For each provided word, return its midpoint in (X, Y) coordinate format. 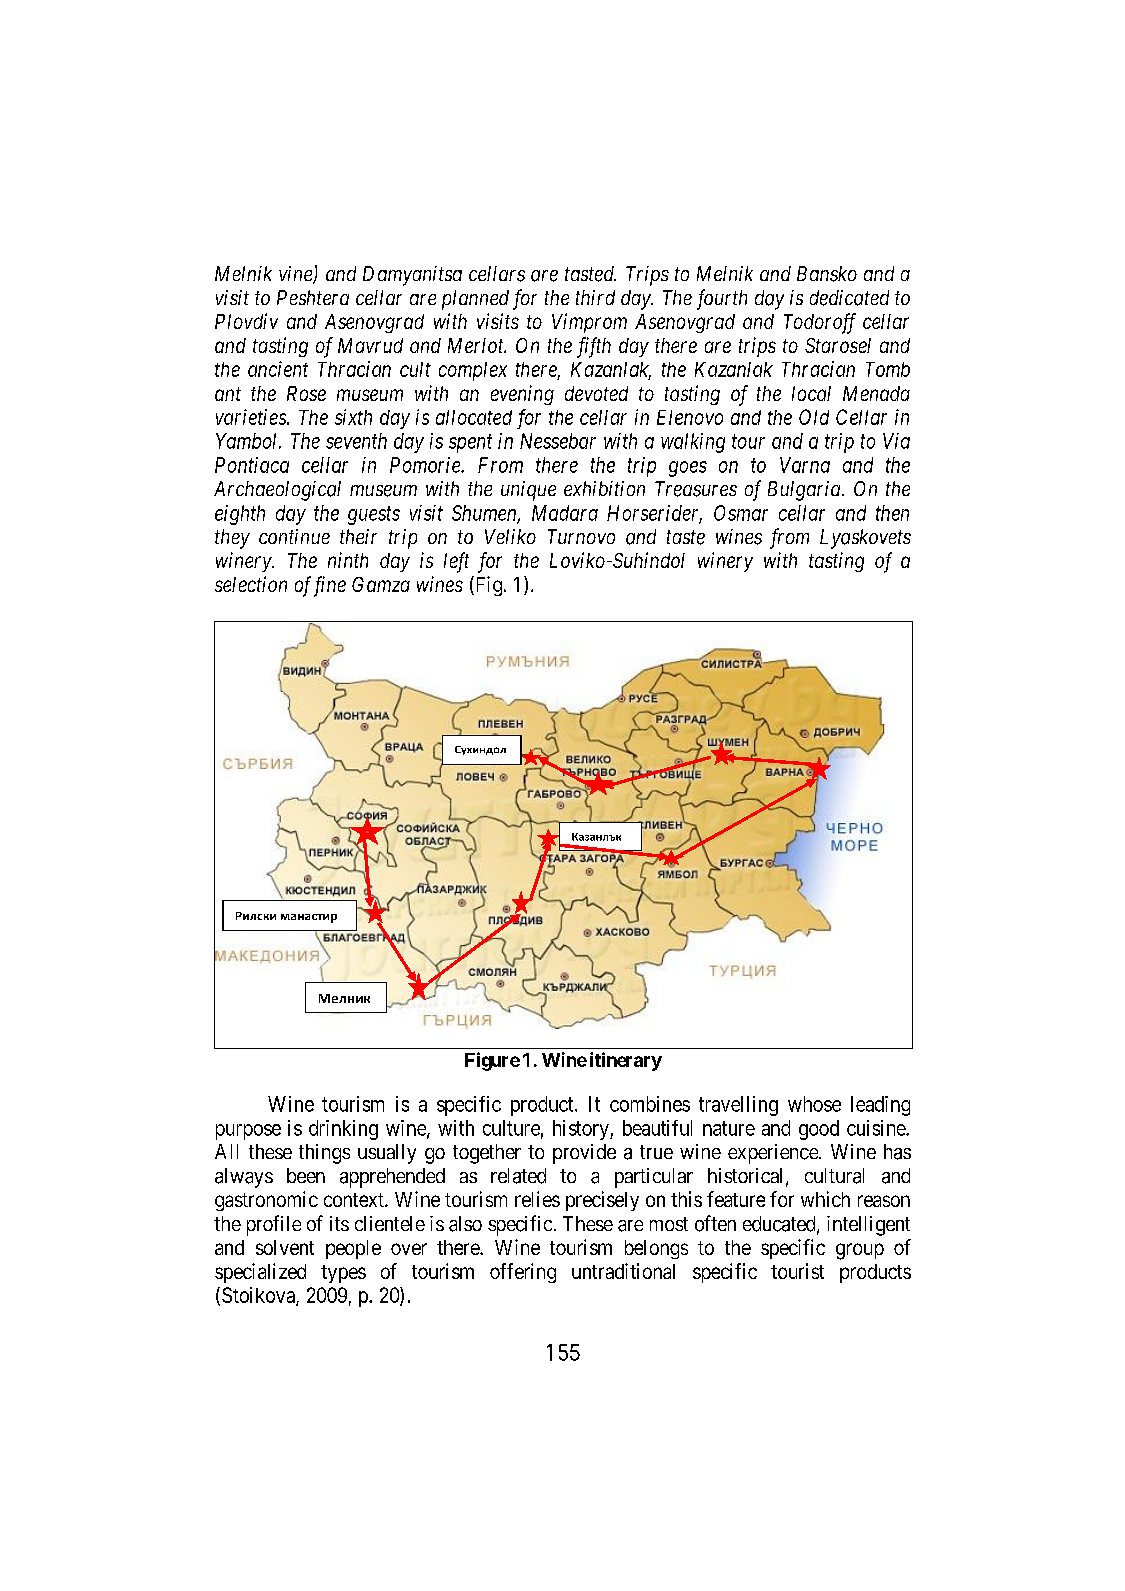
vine (296, 275)
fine (327, 586)
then (892, 513)
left (456, 562)
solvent (285, 1247)
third (595, 297)
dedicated (849, 298)
